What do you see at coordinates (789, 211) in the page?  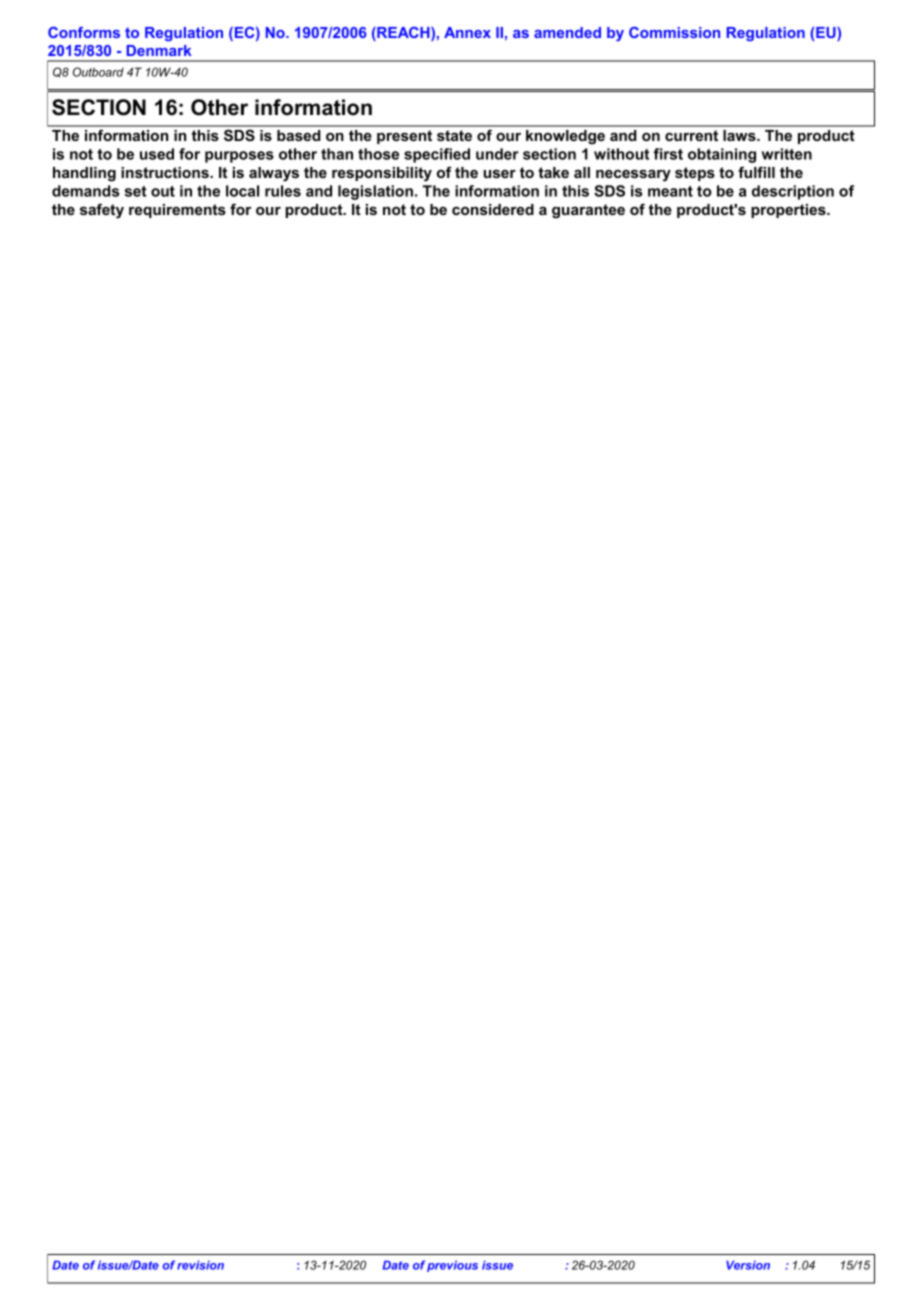 I see `properties` at bounding box center [789, 211].
